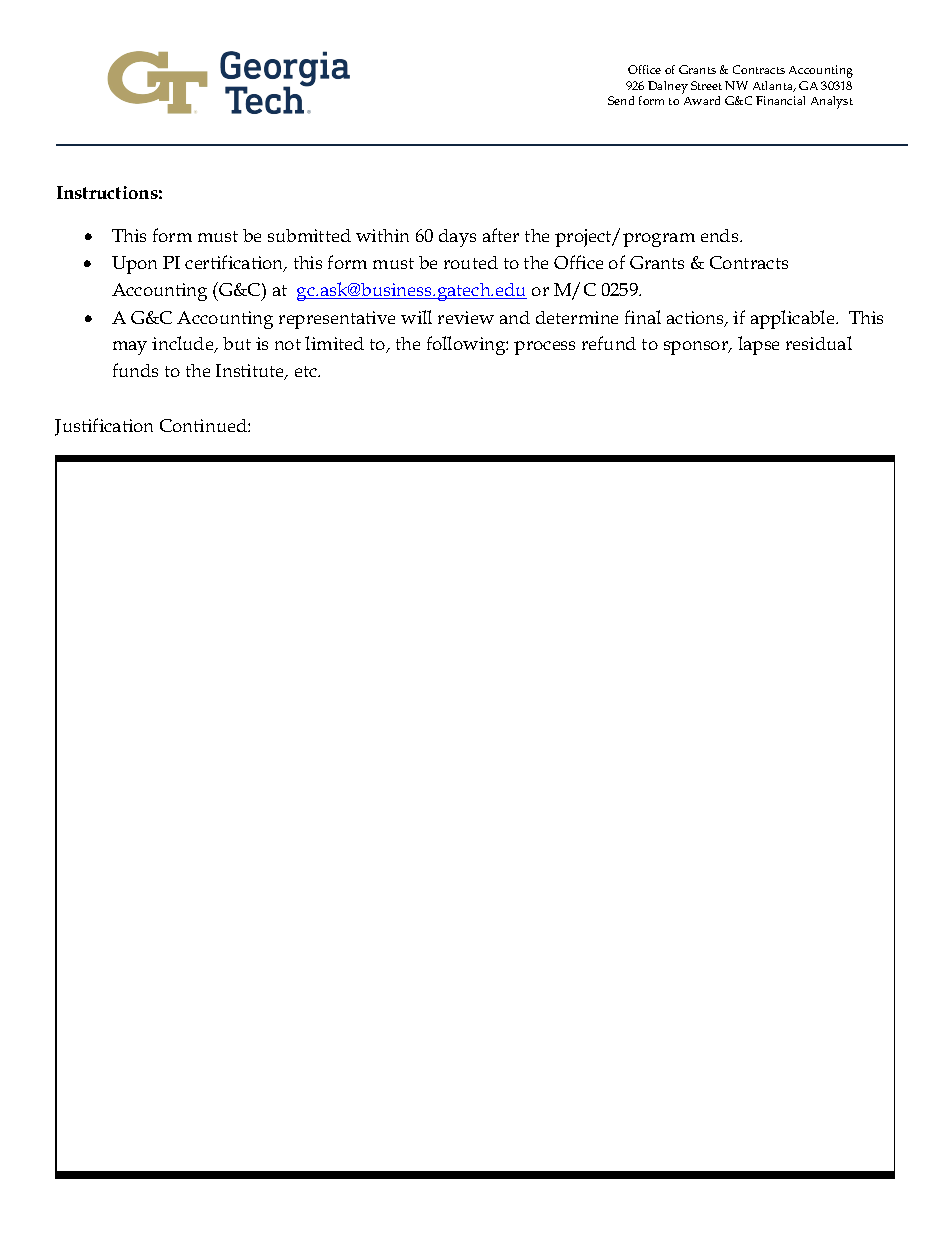 The height and width of the screenshot is (1233, 952). I want to click on certification, so click(235, 263).
